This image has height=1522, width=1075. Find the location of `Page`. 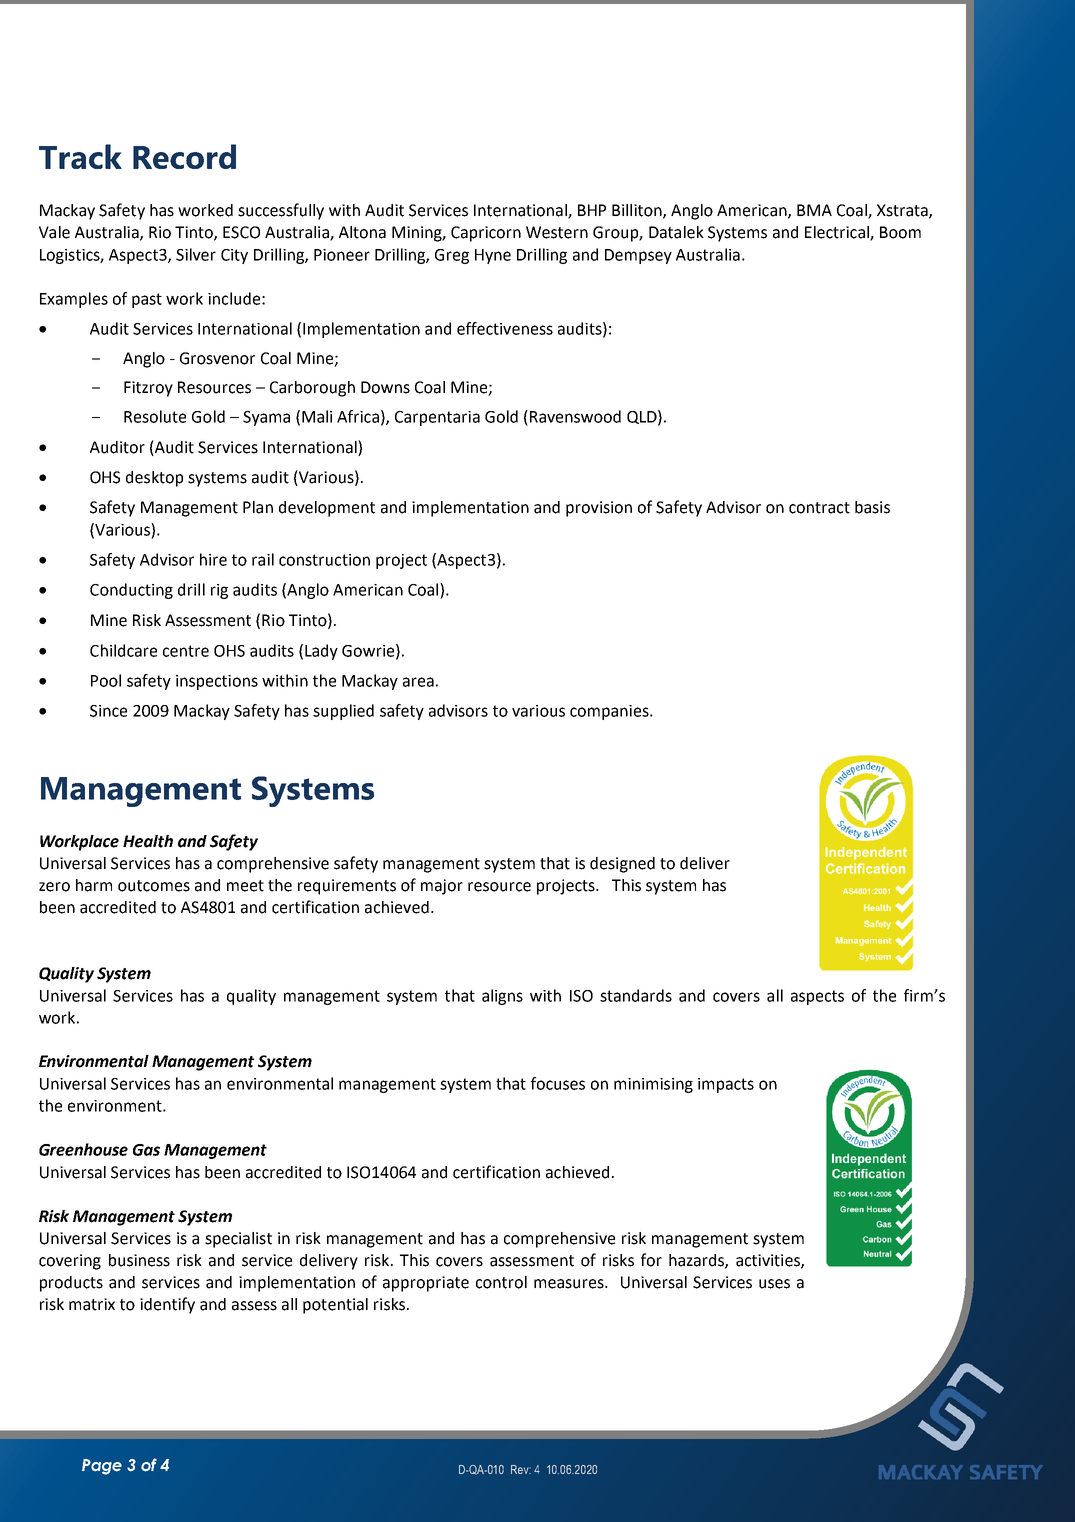

Page is located at coordinates (102, 1467).
